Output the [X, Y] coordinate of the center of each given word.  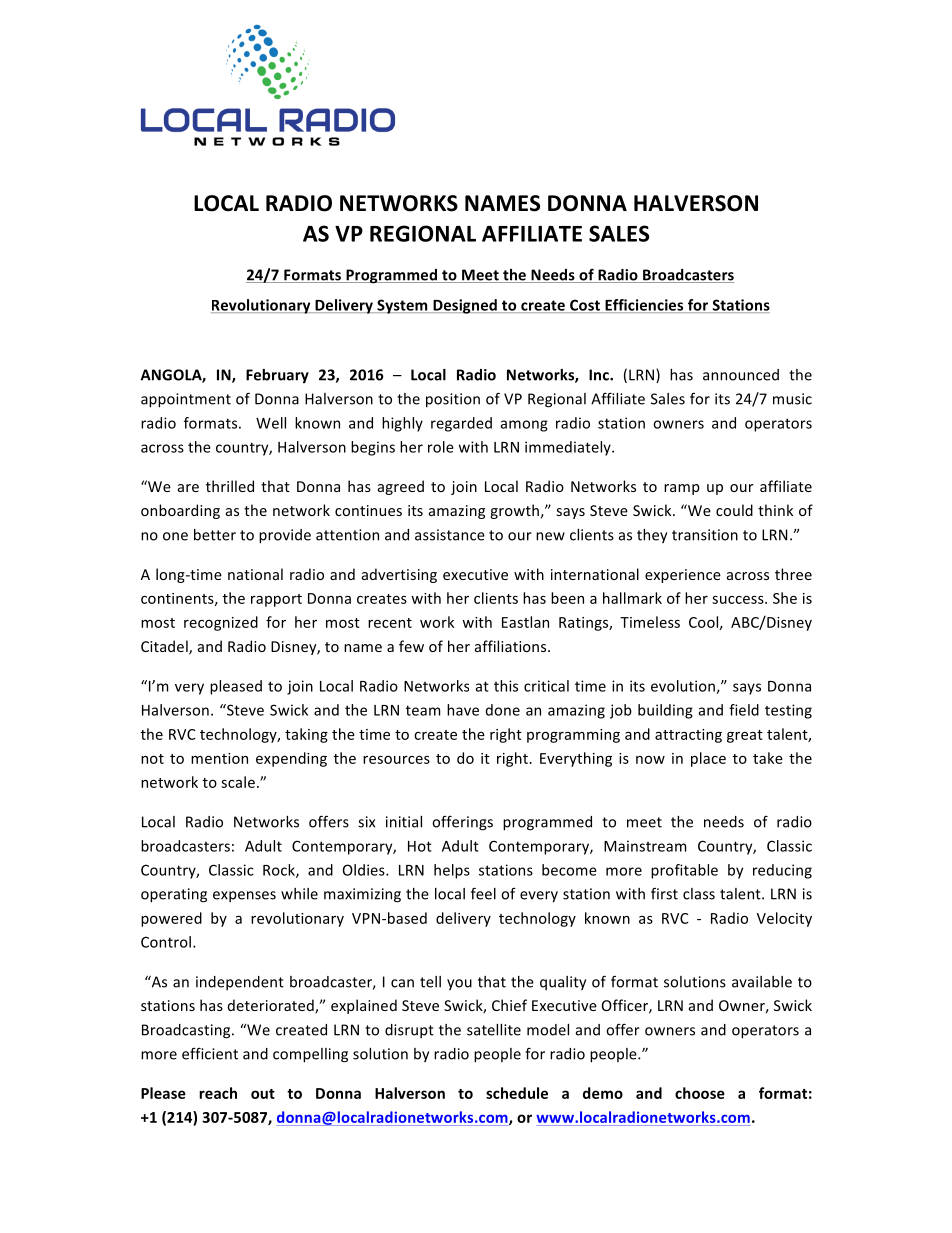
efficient [210, 1053]
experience [683, 576]
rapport [276, 600]
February [277, 376]
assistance [450, 535]
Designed [465, 306]
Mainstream [645, 846]
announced [741, 375]
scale [238, 782]
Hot [420, 846]
